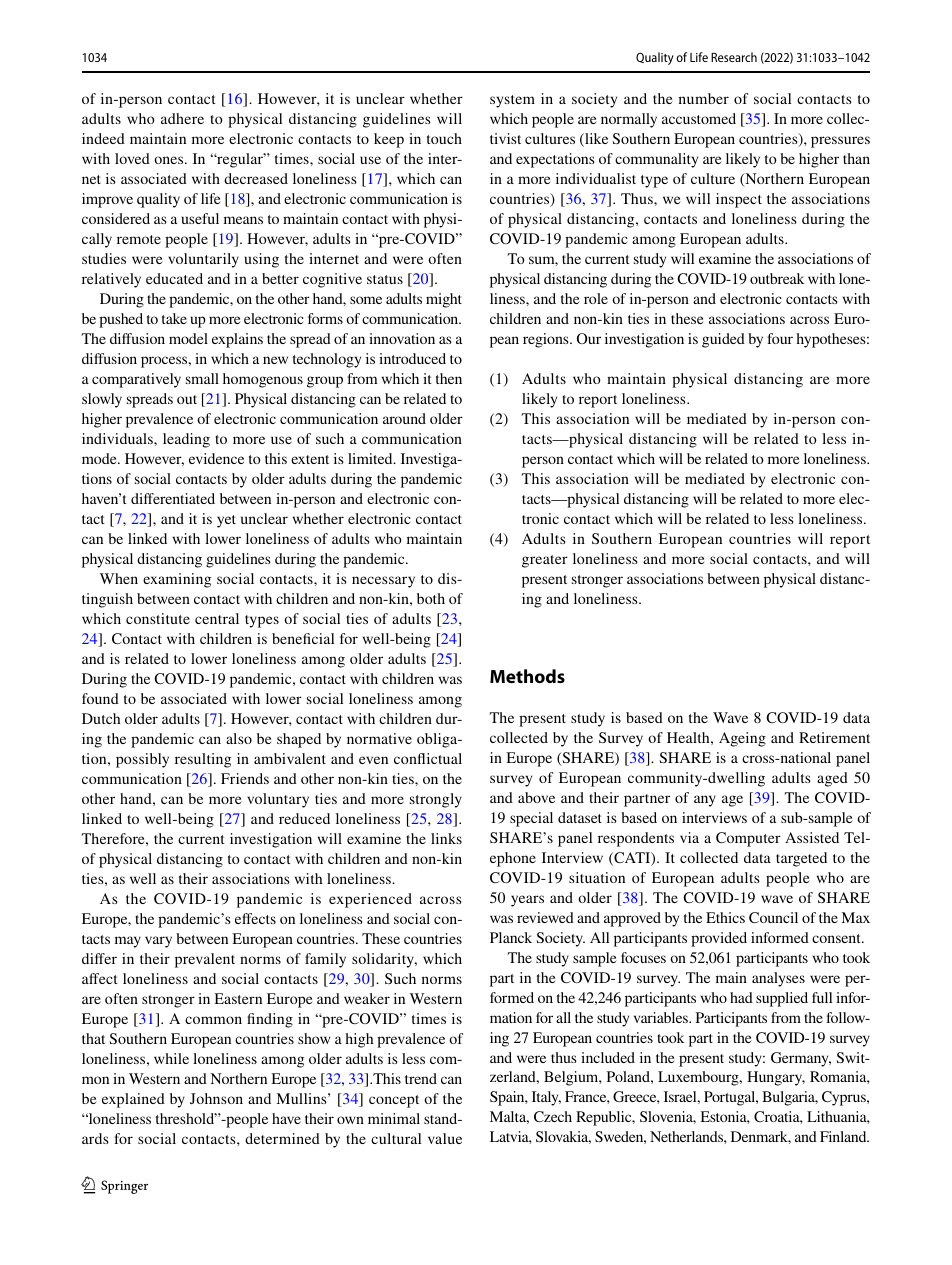 This page has width=952, height=1265. I want to click on Ageing, so click(742, 739).
